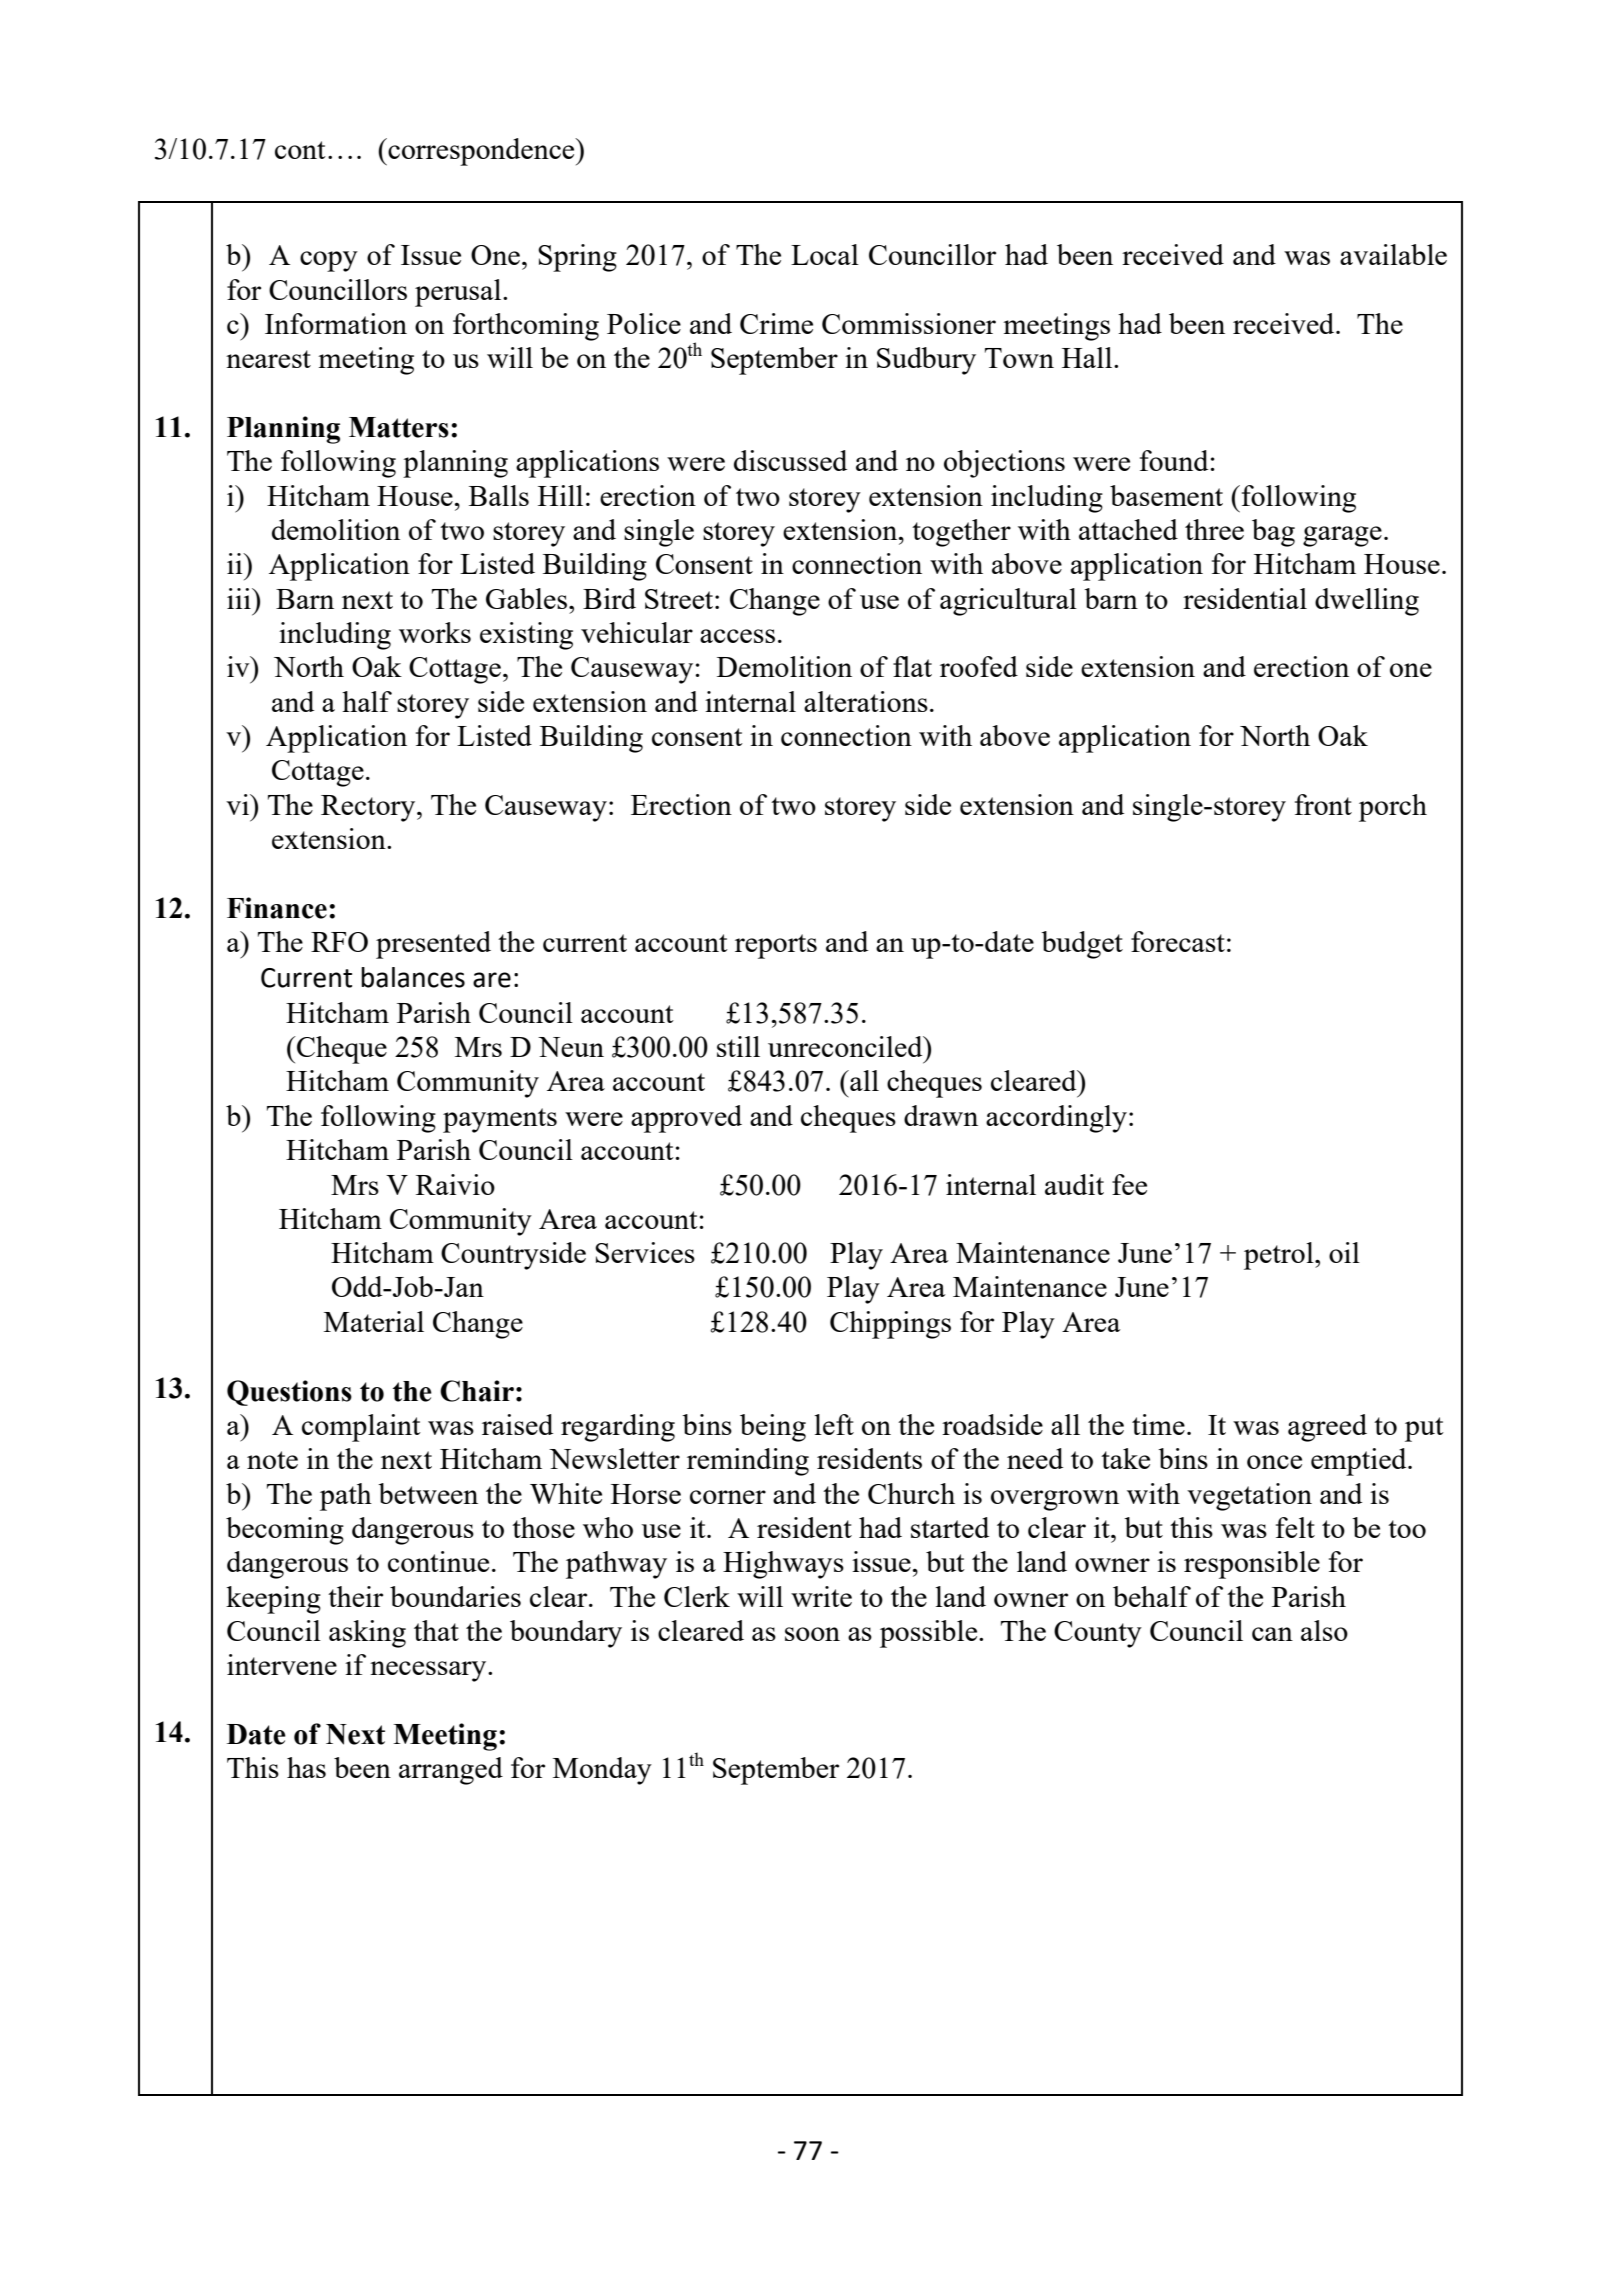 This screenshot has width=1616, height=2286. What do you see at coordinates (776, 946) in the screenshot?
I see `reports` at bounding box center [776, 946].
